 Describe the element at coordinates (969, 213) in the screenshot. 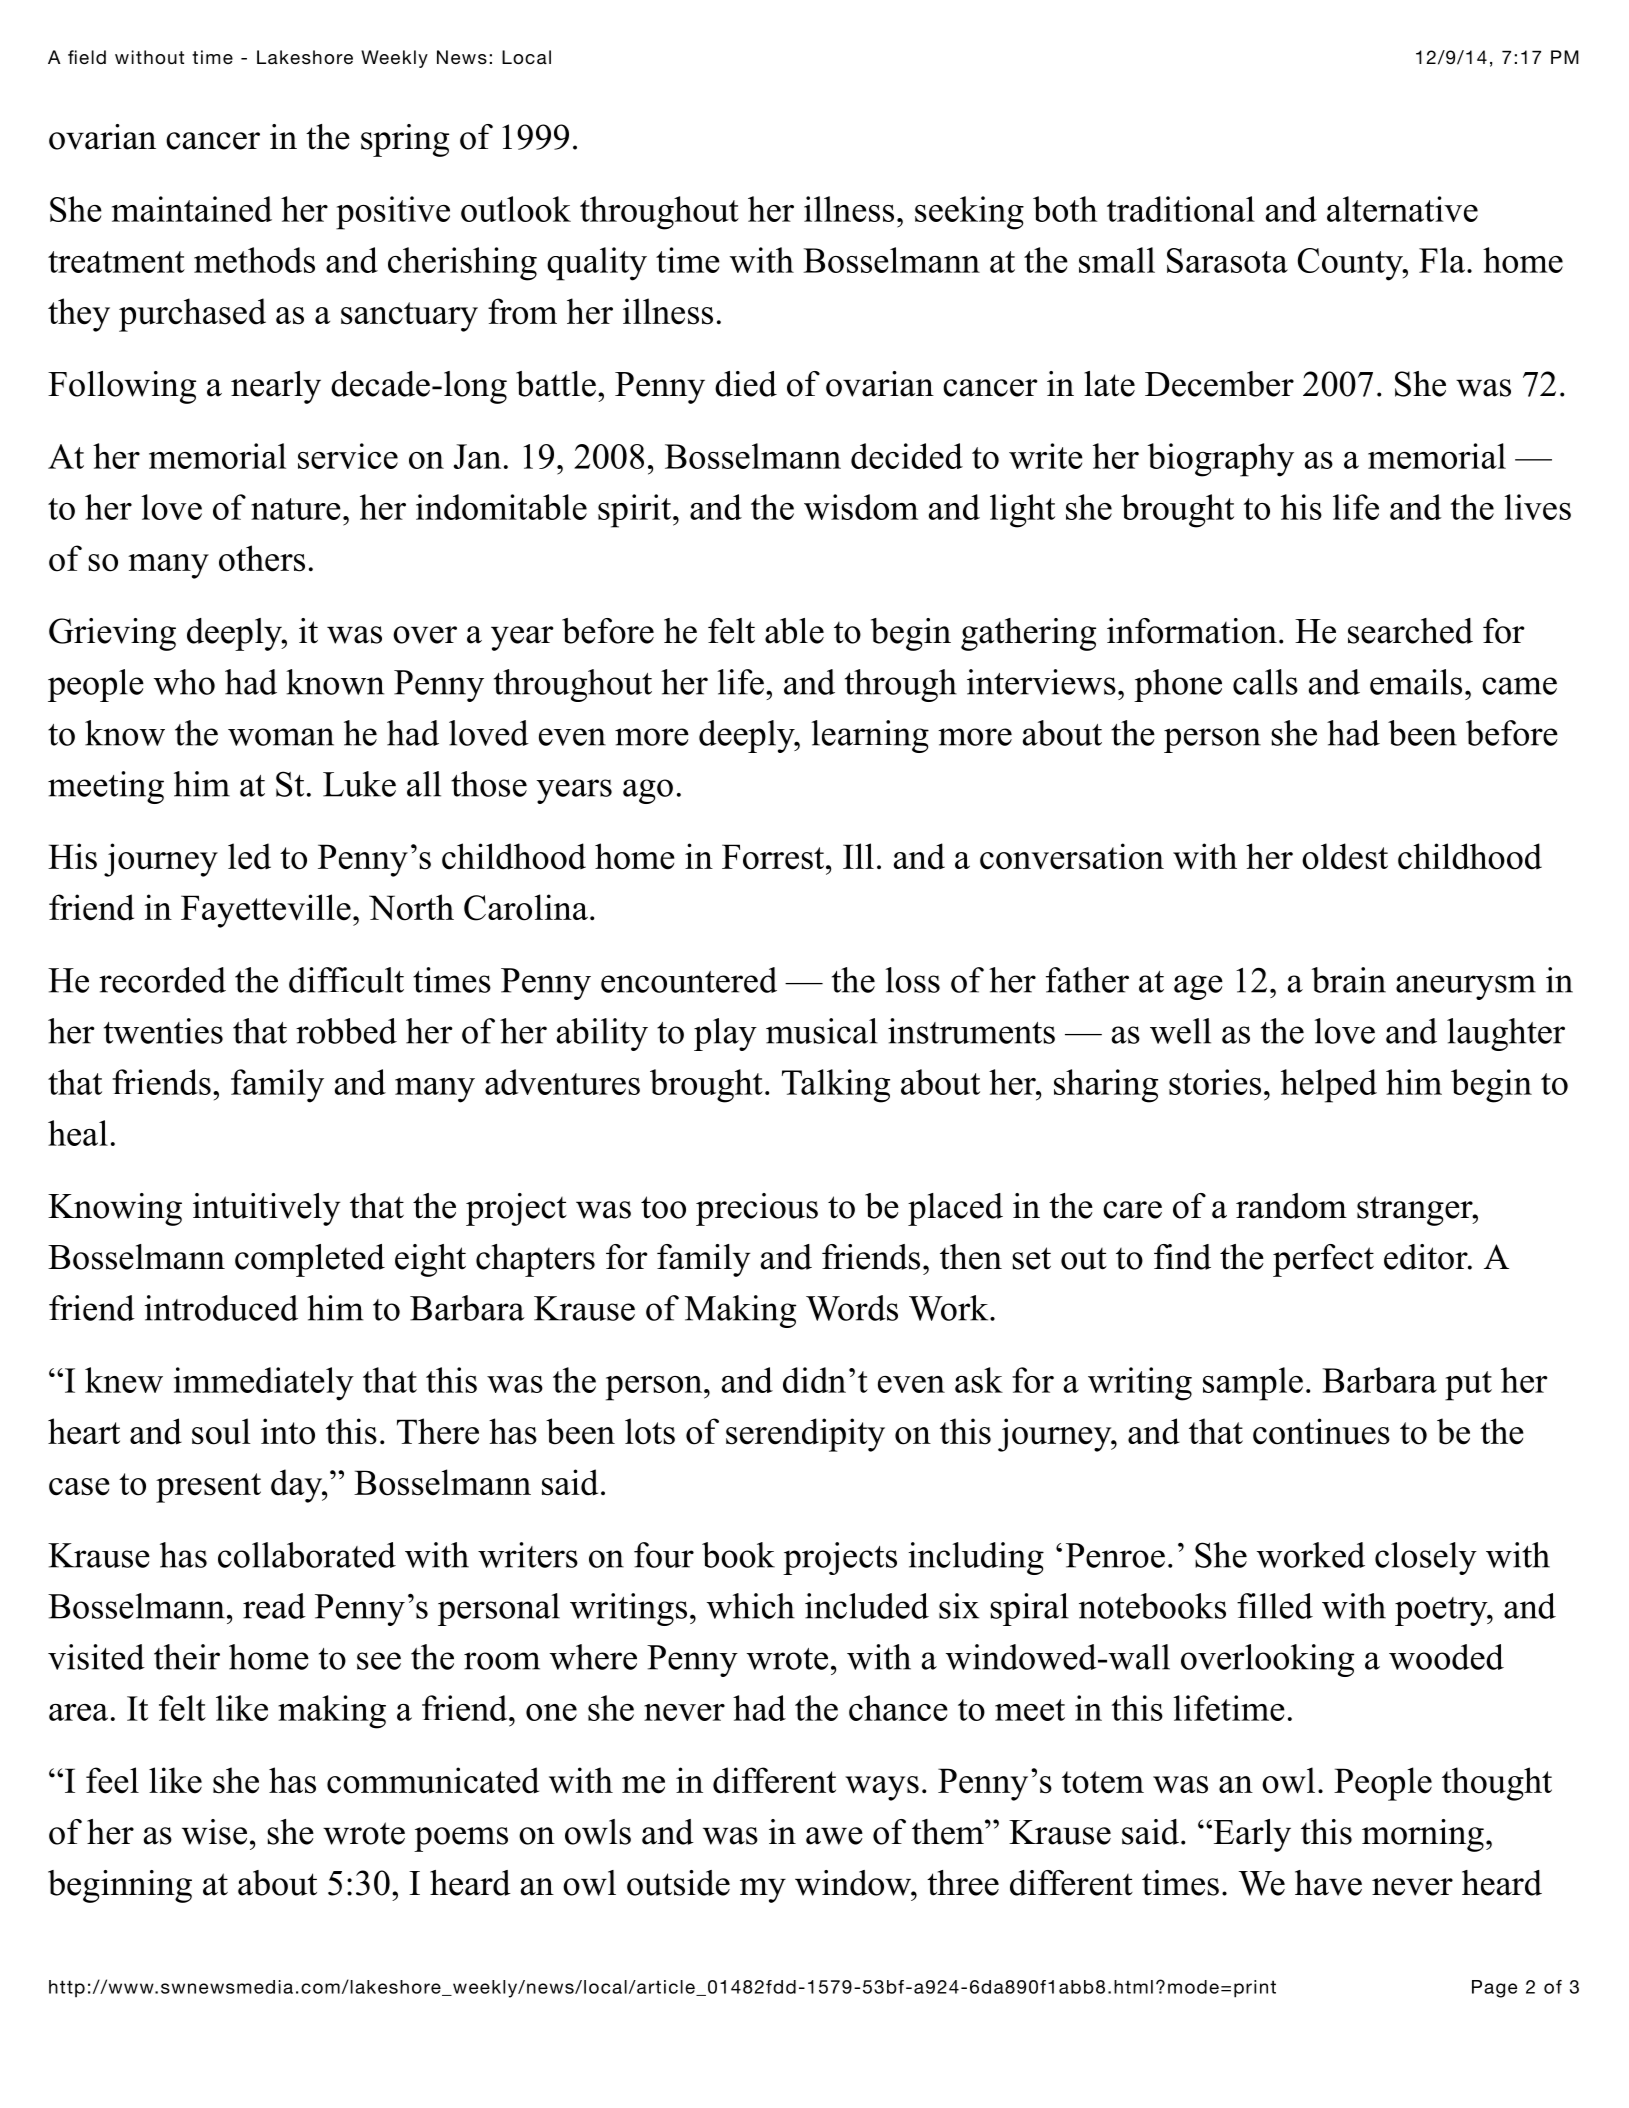

I see `seeking` at that location.
